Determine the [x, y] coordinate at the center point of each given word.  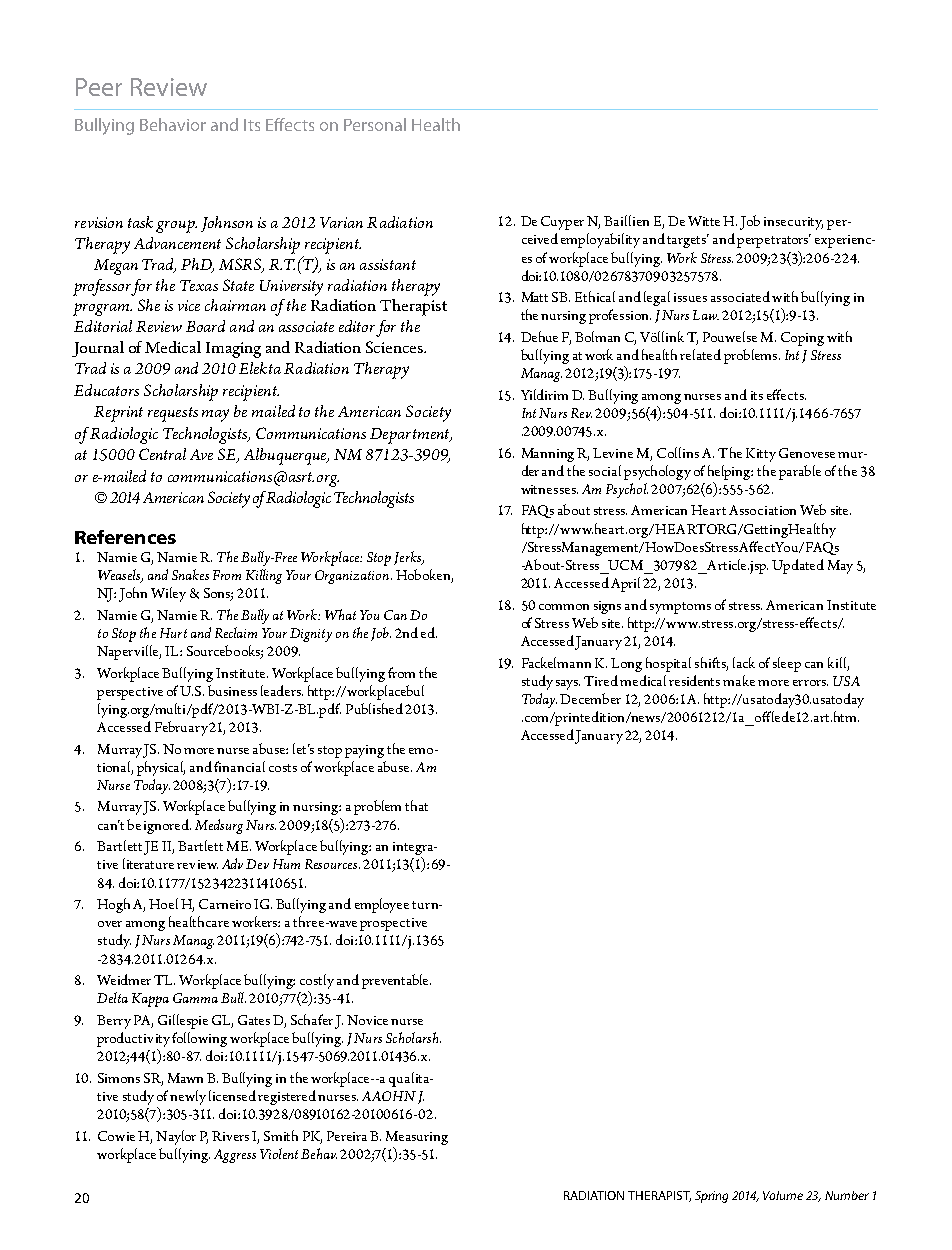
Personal [375, 124]
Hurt [173, 633]
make [739, 680]
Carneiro [225, 904]
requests [173, 414]
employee [382, 905]
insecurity [793, 223]
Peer [99, 87]
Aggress [235, 1156]
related [700, 354]
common [564, 607]
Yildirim [544, 394]
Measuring [417, 1138]
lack [744, 662]
